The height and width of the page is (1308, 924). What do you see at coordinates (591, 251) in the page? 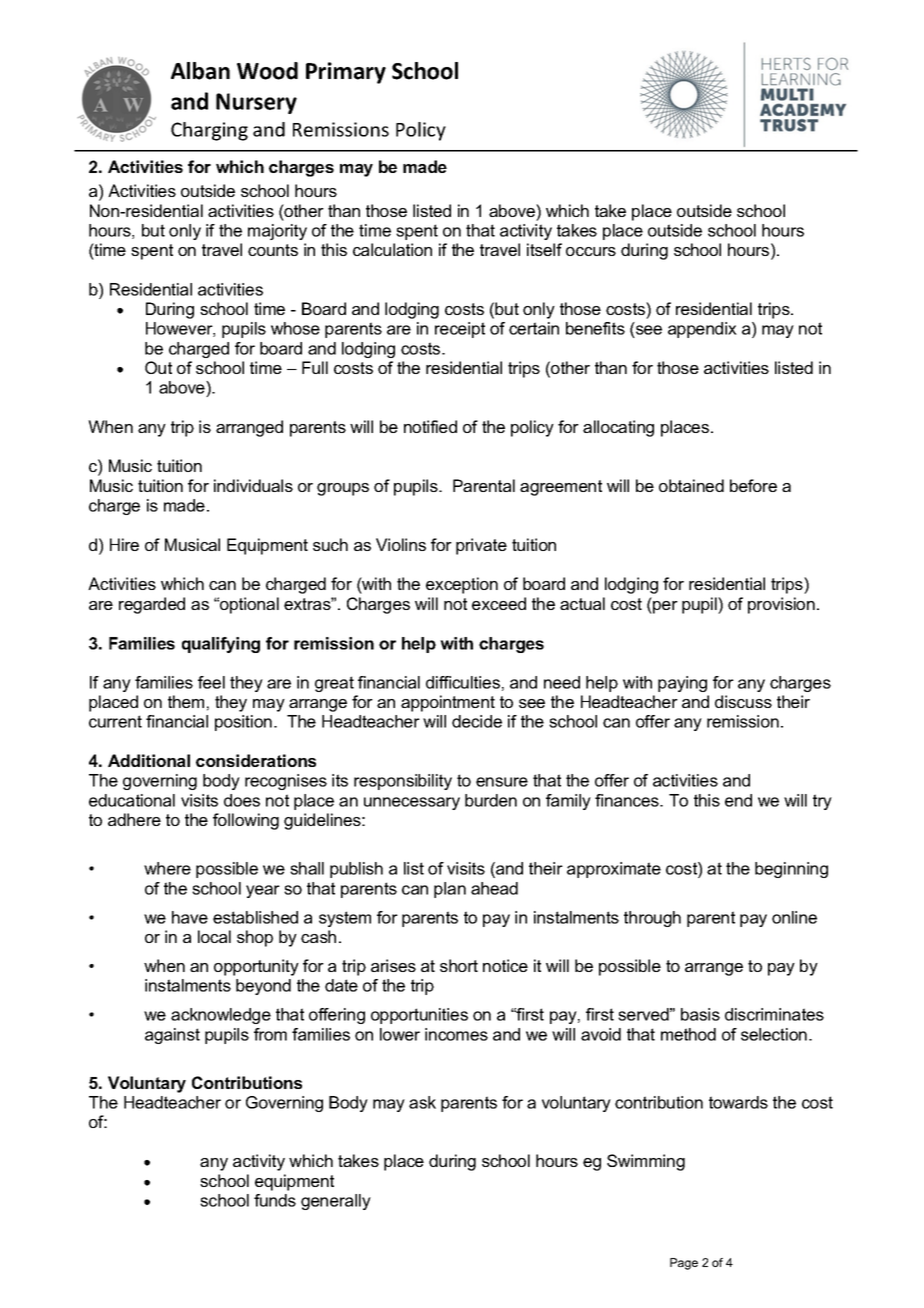
I see `occurs` at bounding box center [591, 251].
